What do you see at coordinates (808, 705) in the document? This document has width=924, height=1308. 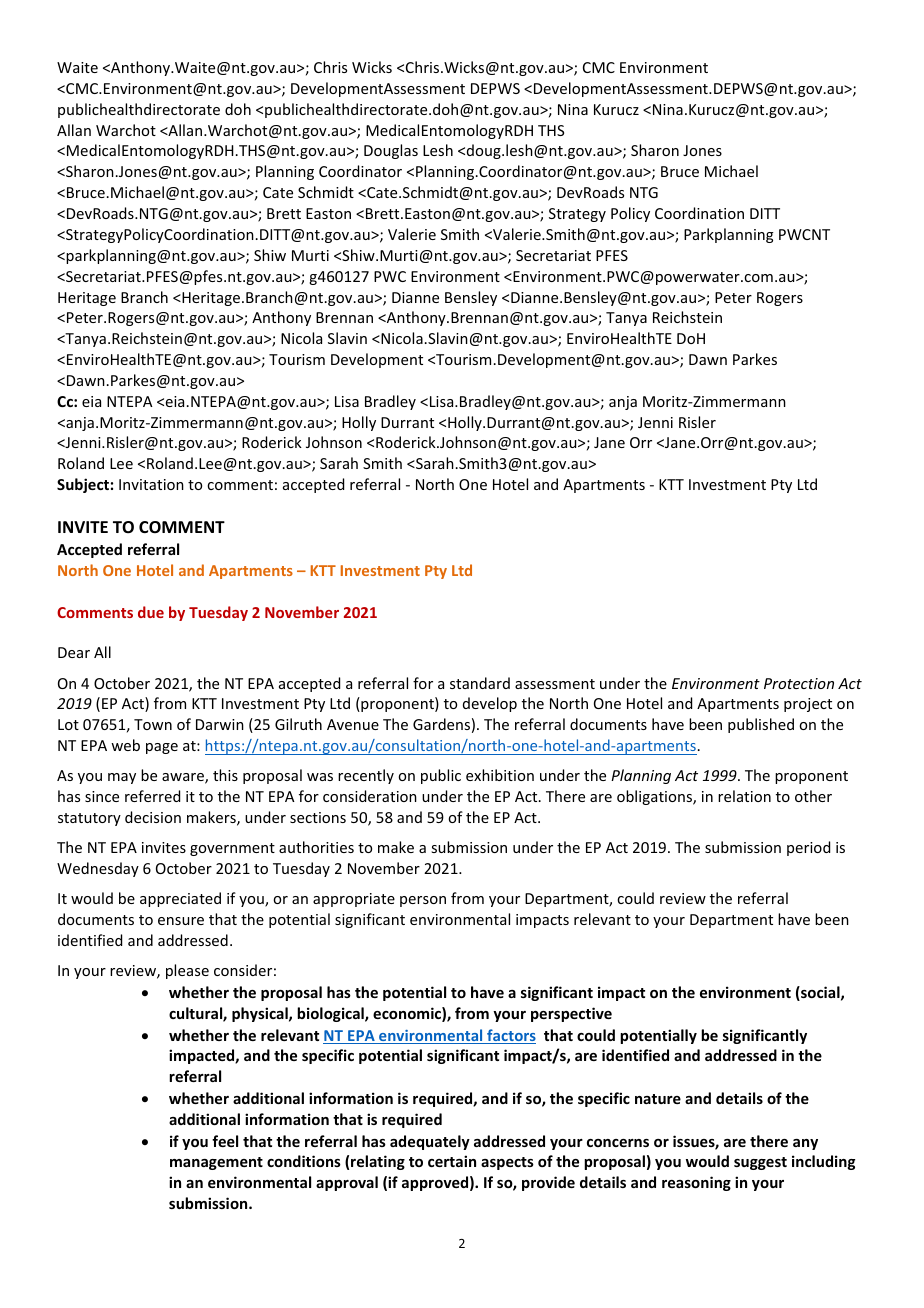 I see `project` at bounding box center [808, 705].
